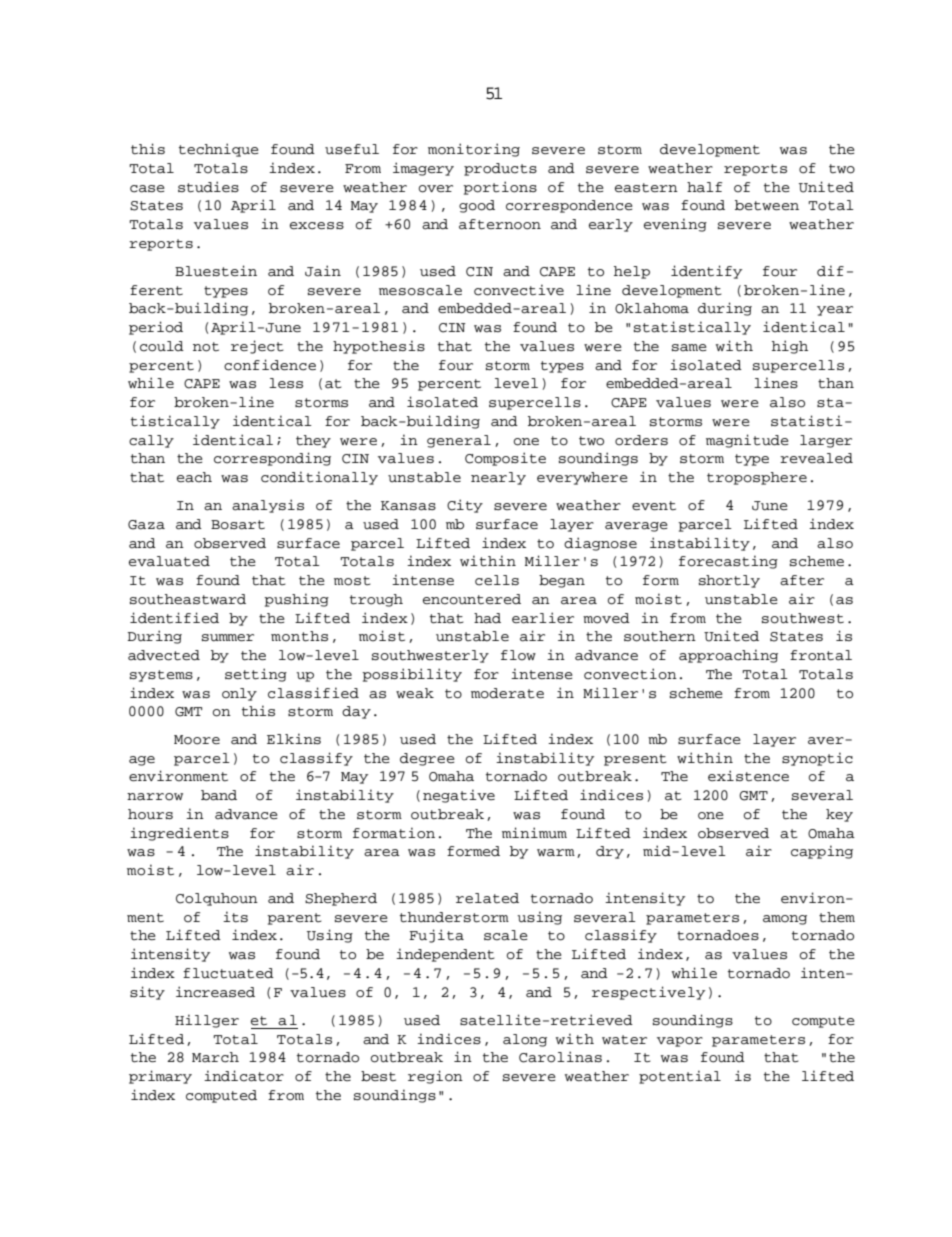  What do you see at coordinates (268, 506) in the screenshot?
I see `analysis` at bounding box center [268, 506].
